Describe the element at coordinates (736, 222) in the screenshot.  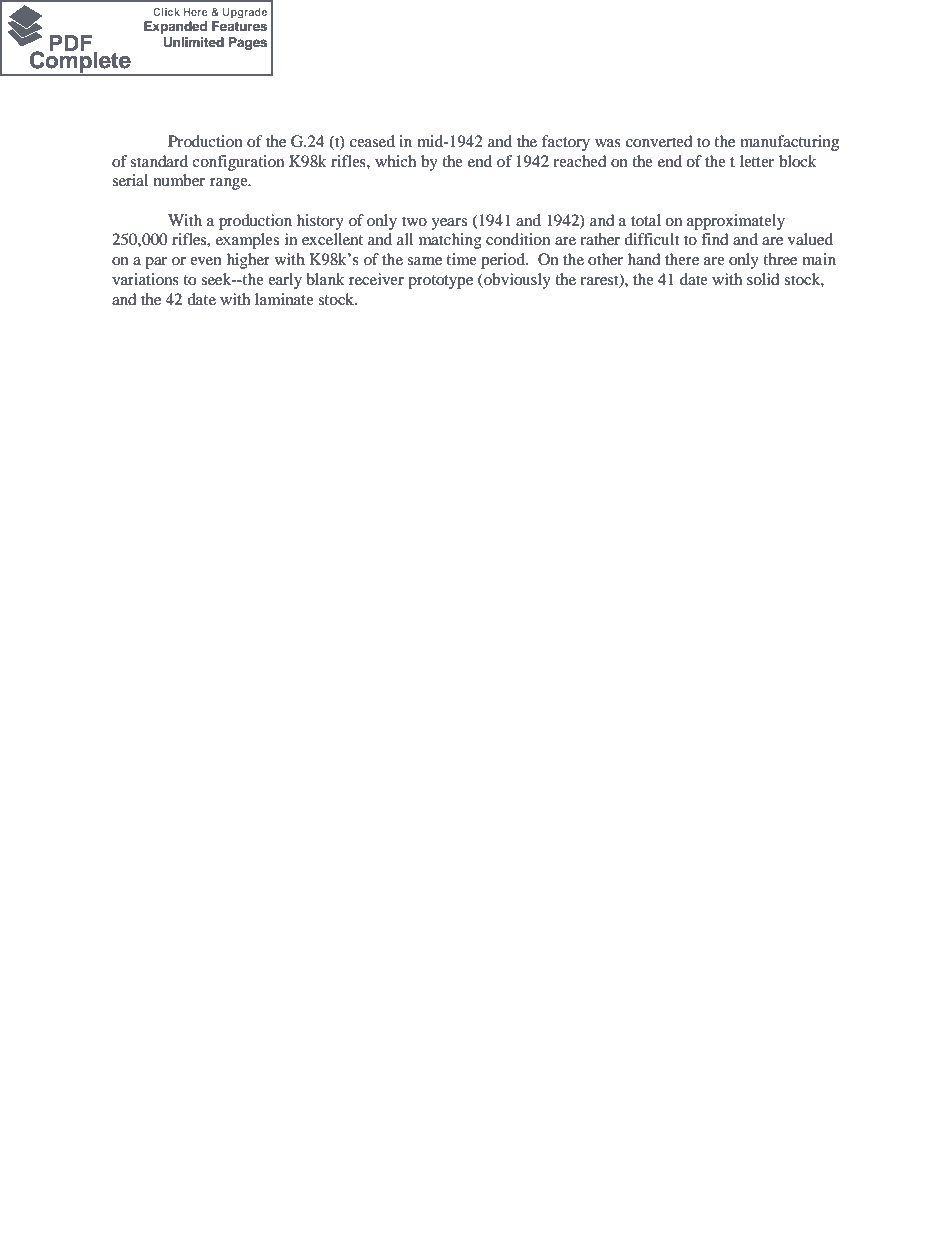
I see `approximately` at that location.
